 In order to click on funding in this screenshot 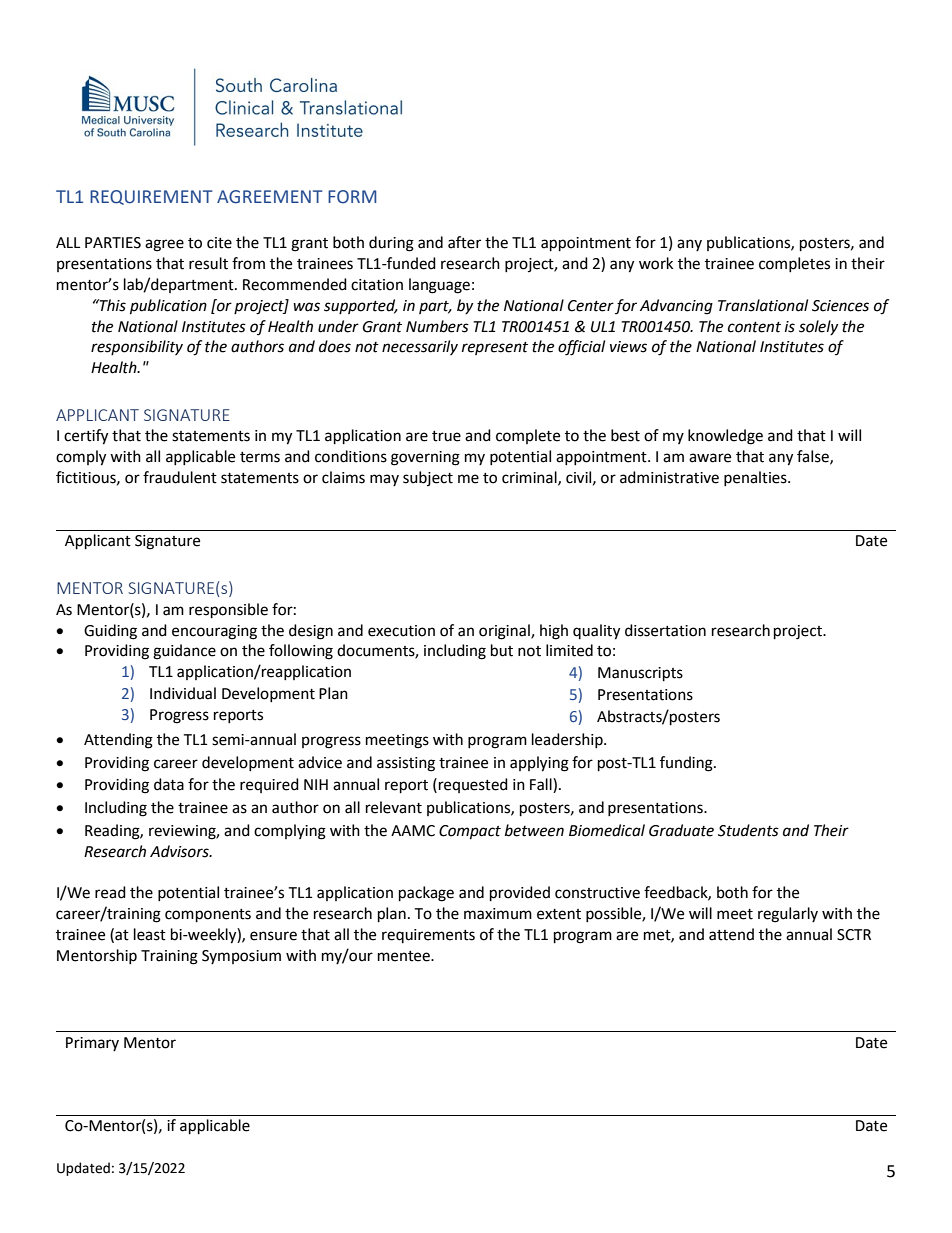, I will do `click(687, 764)`.
